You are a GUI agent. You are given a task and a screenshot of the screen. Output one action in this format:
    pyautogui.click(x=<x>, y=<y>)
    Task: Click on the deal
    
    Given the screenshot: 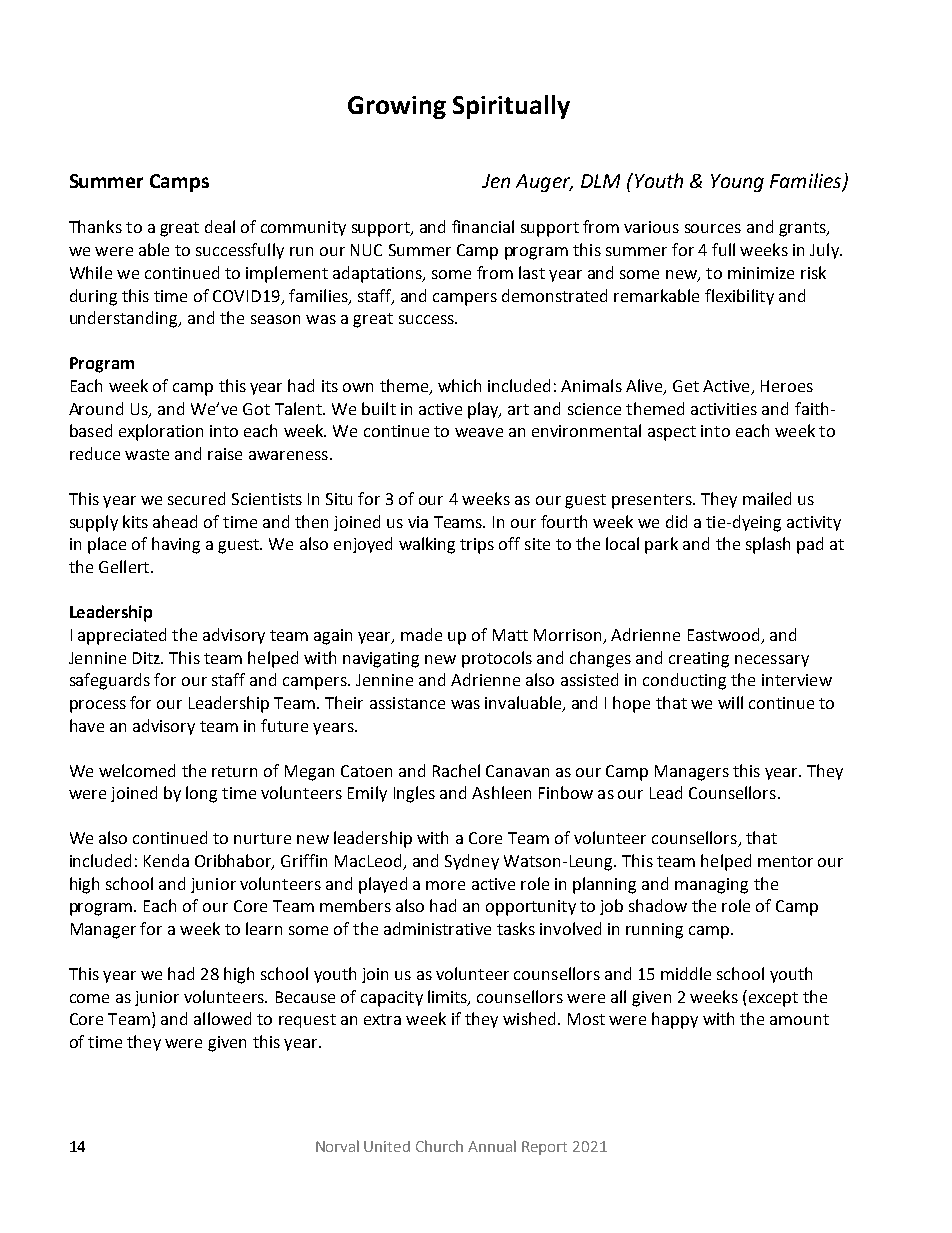 What is the action you would take?
    pyautogui.click(x=220, y=226)
